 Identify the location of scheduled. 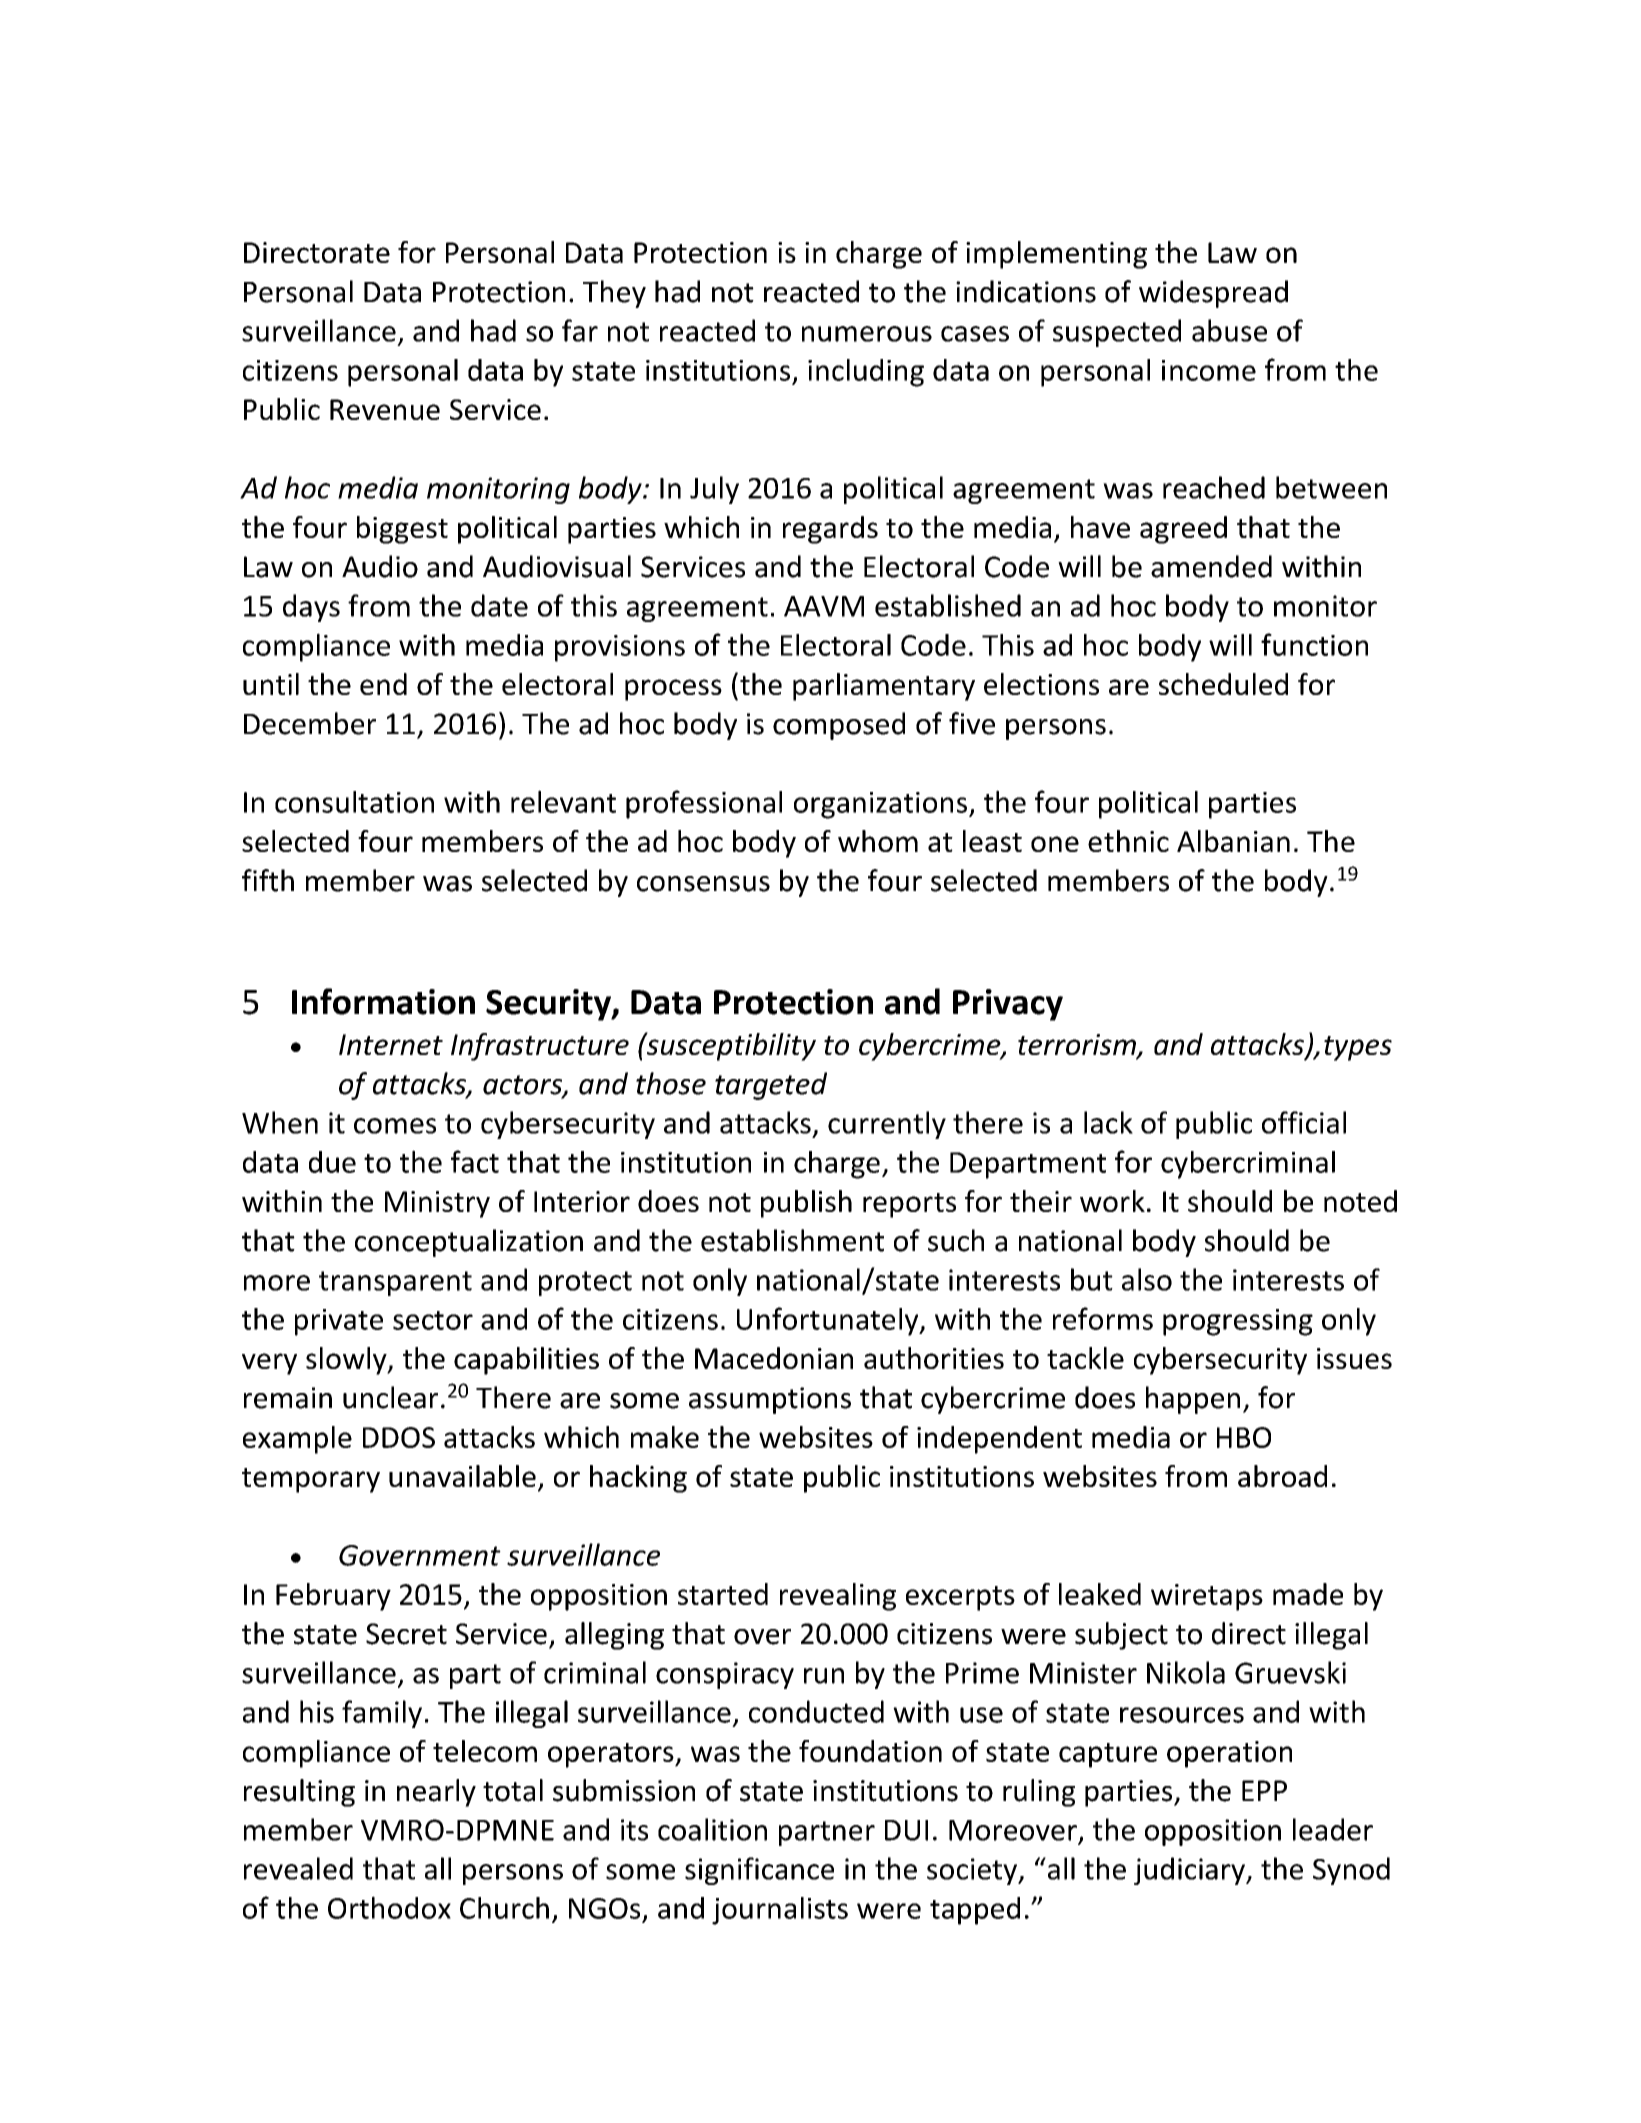
(1223, 684).
